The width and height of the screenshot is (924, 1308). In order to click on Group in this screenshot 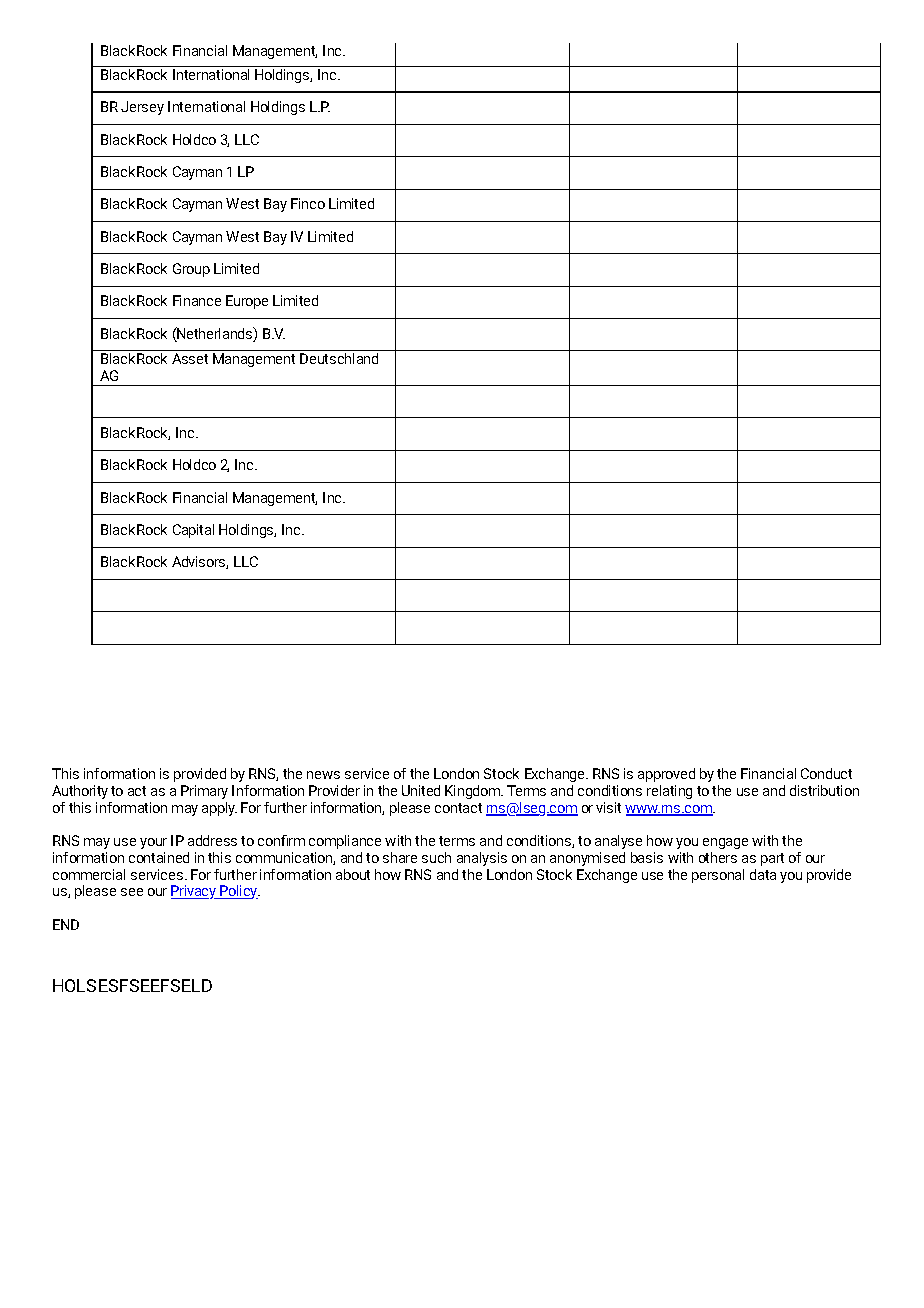, I will do `click(191, 270)`.
